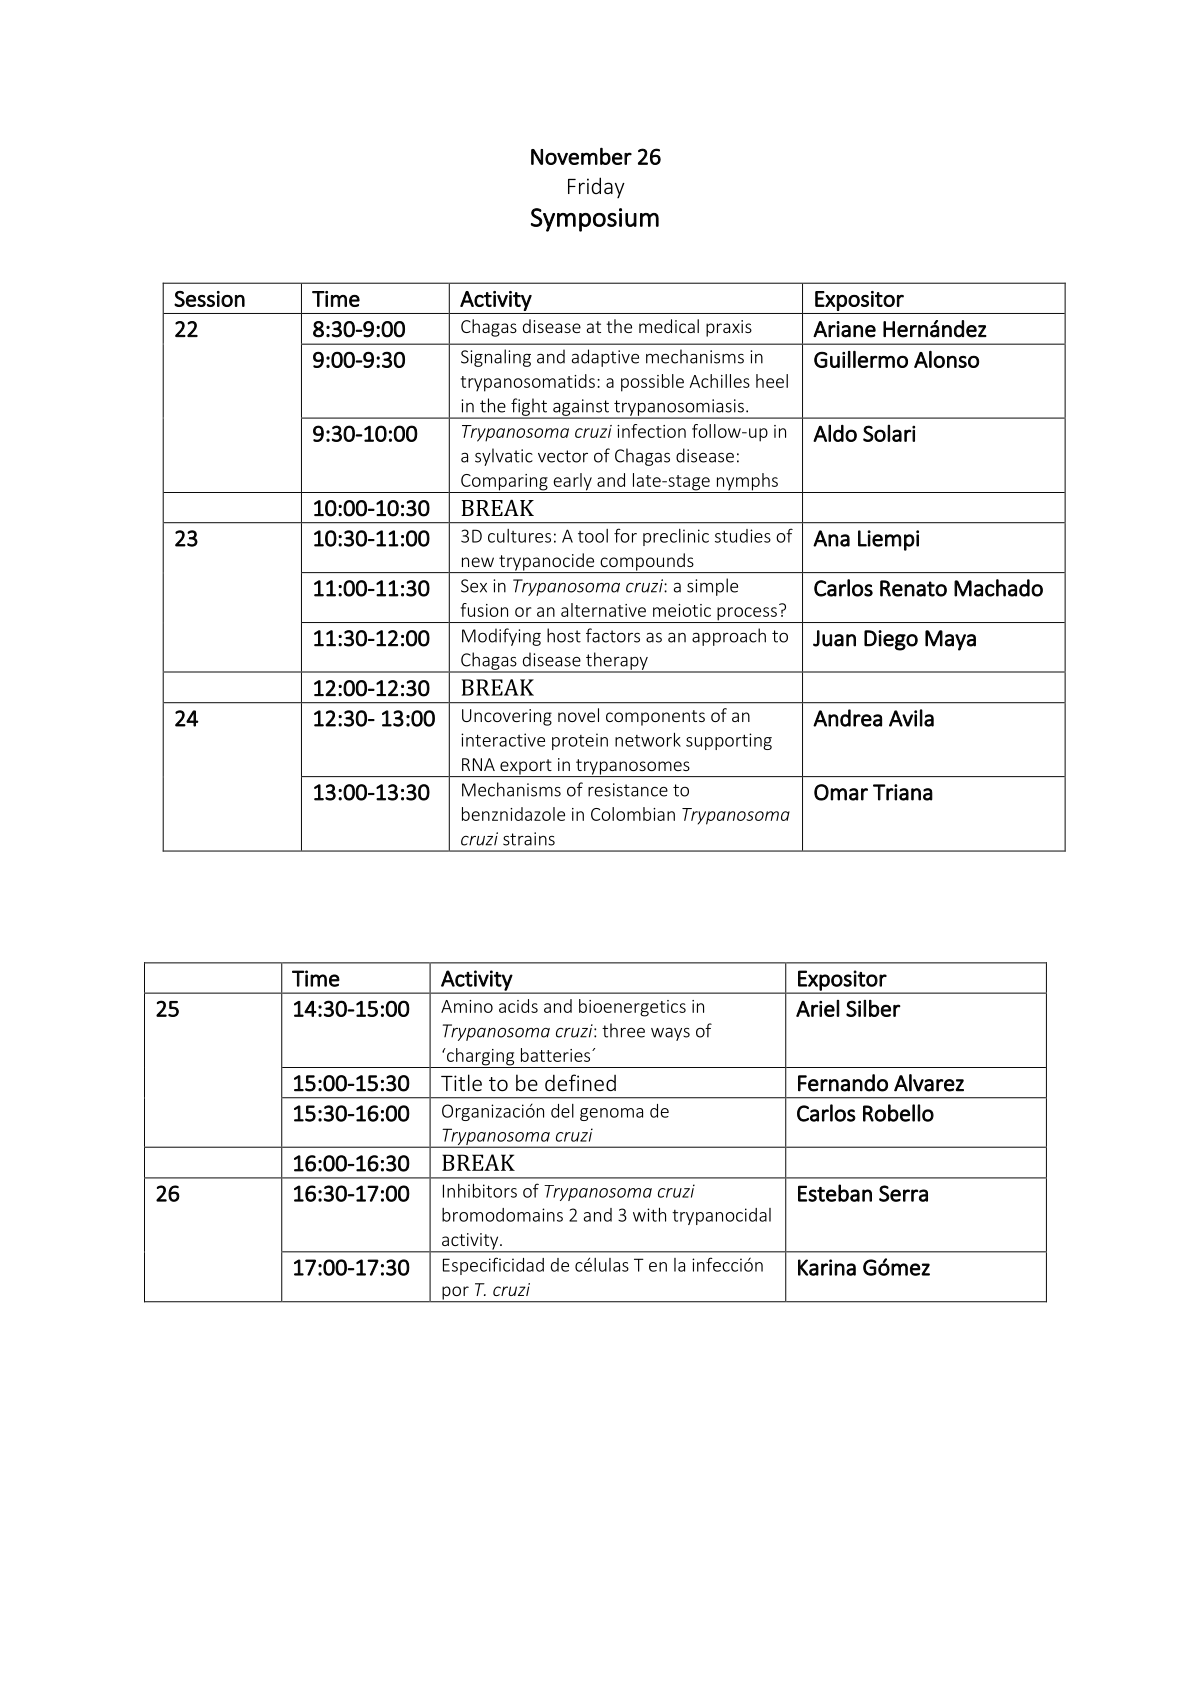  I want to click on interactive, so click(503, 740).
